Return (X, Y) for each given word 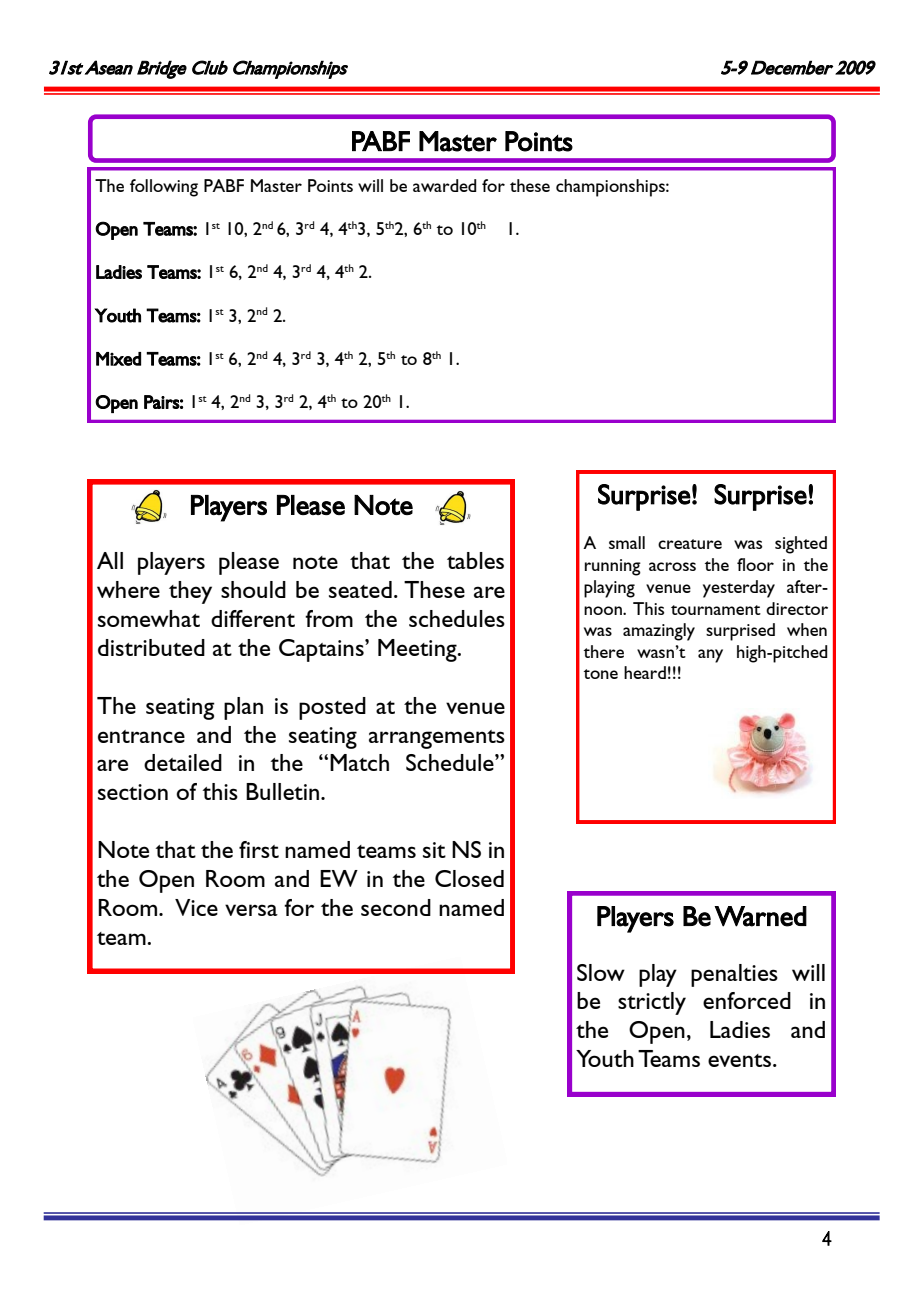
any (710, 656)
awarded (445, 185)
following (164, 188)
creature (690, 544)
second (396, 907)
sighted (801, 545)
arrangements (437, 739)
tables (475, 560)
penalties (734, 975)
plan (243, 708)
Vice (196, 907)
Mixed (118, 359)
